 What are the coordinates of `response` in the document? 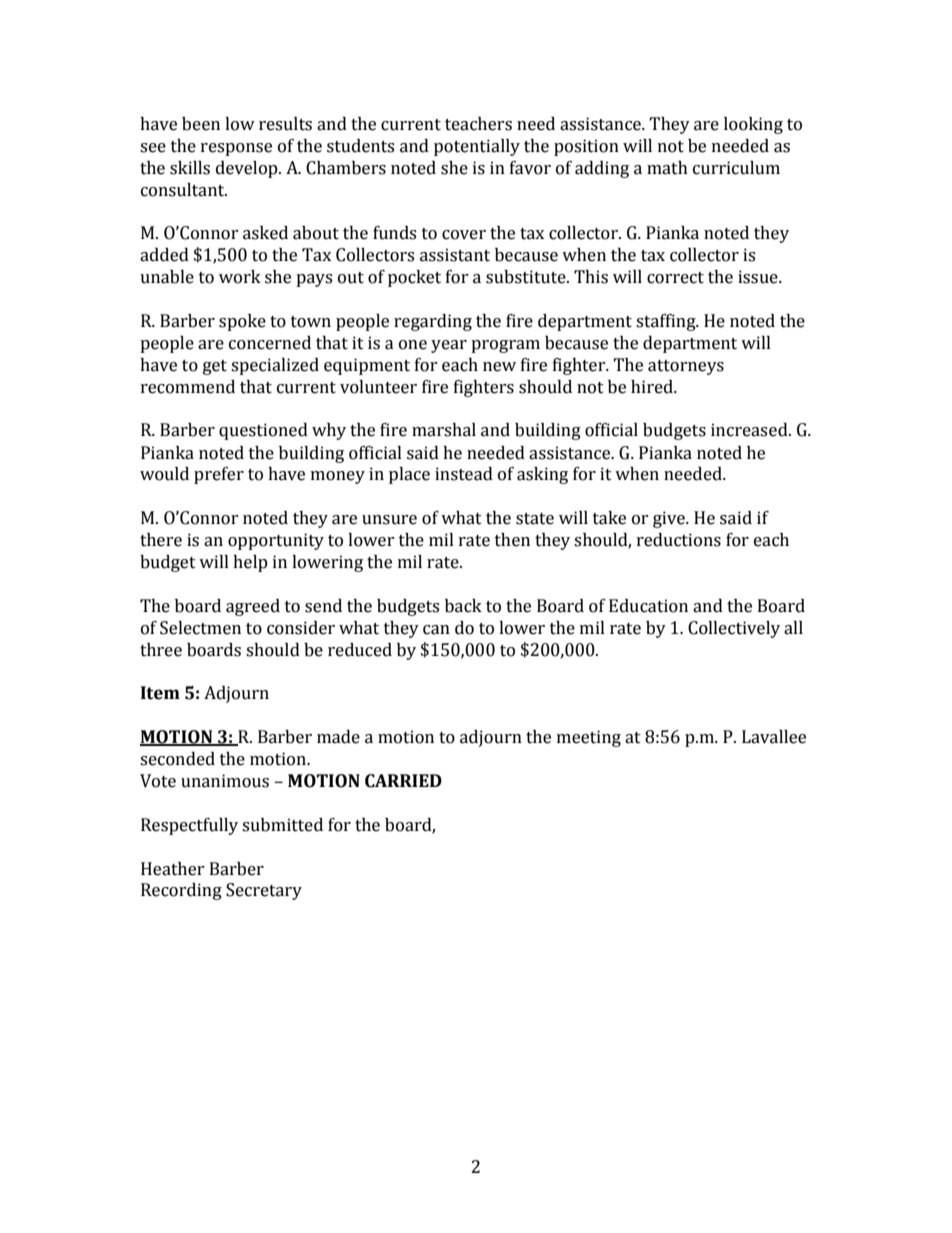 It's located at (236, 149).
